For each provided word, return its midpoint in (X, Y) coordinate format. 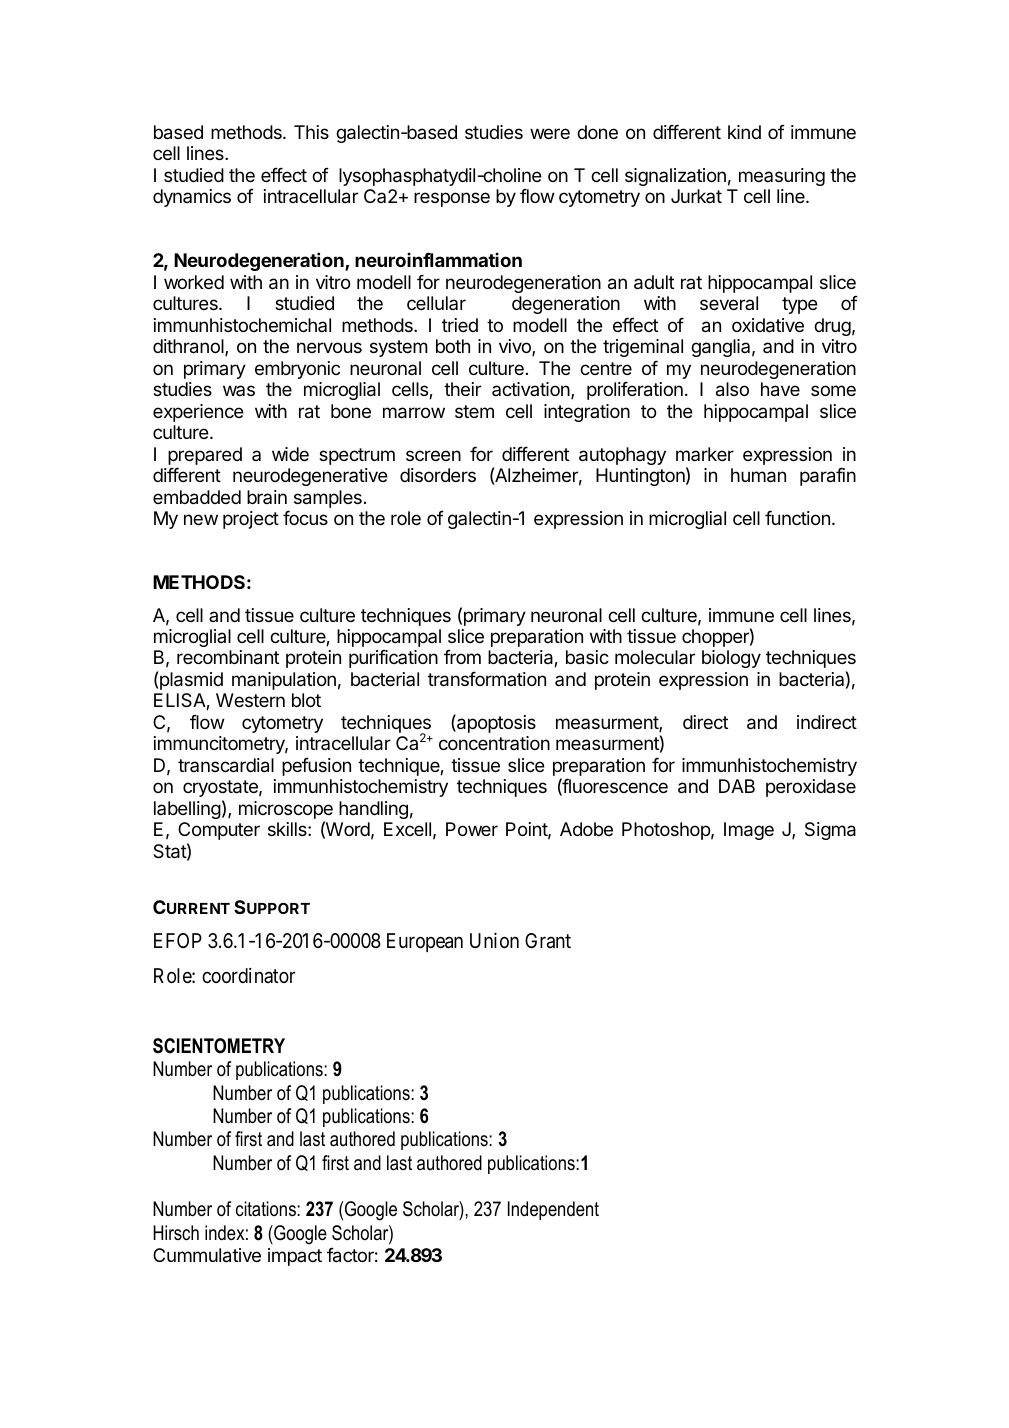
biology (731, 659)
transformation (487, 679)
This (311, 132)
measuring (782, 177)
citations (267, 1209)
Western (250, 700)
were (550, 133)
